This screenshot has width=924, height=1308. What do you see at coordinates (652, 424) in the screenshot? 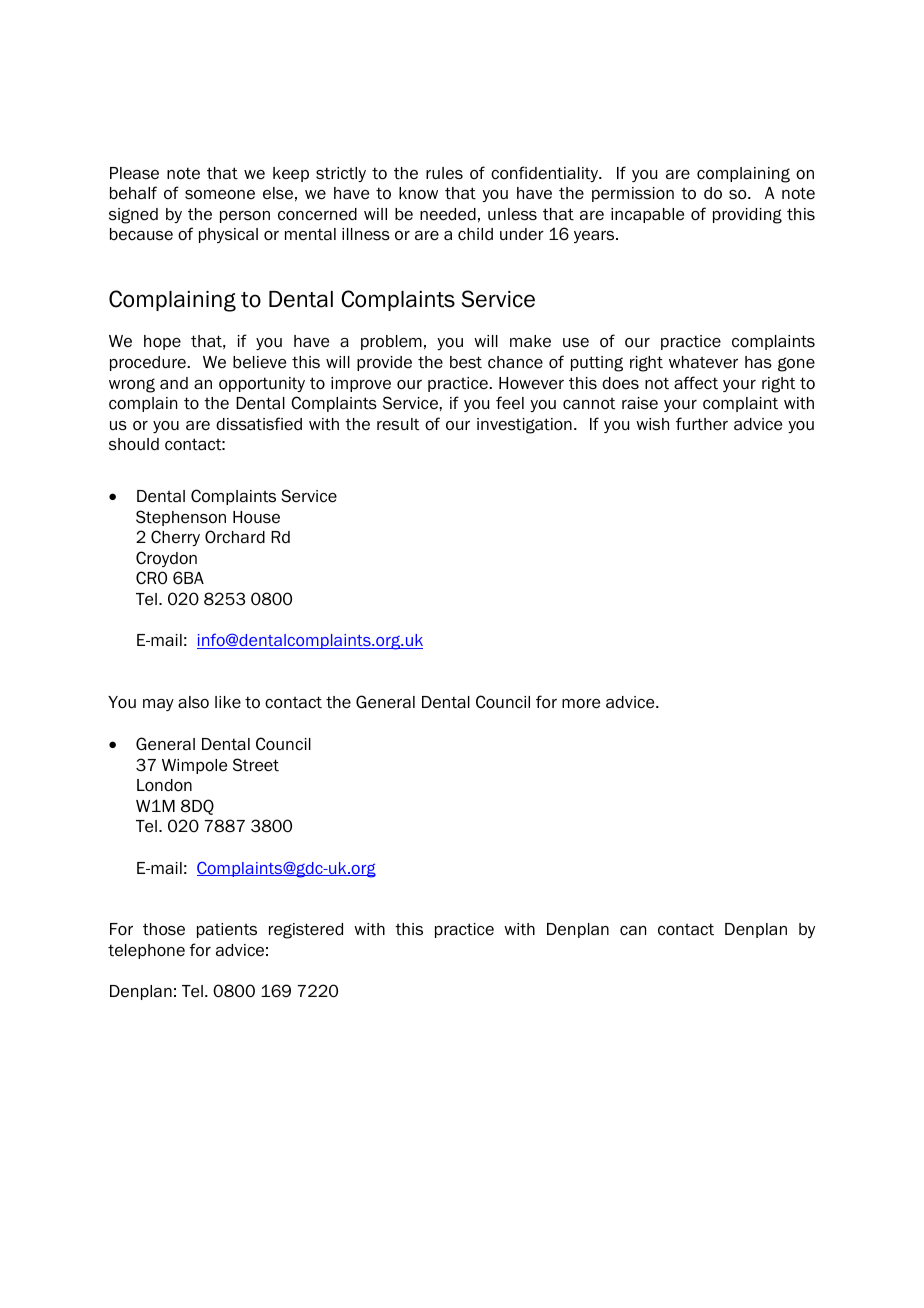
I see `wish` at bounding box center [652, 424].
